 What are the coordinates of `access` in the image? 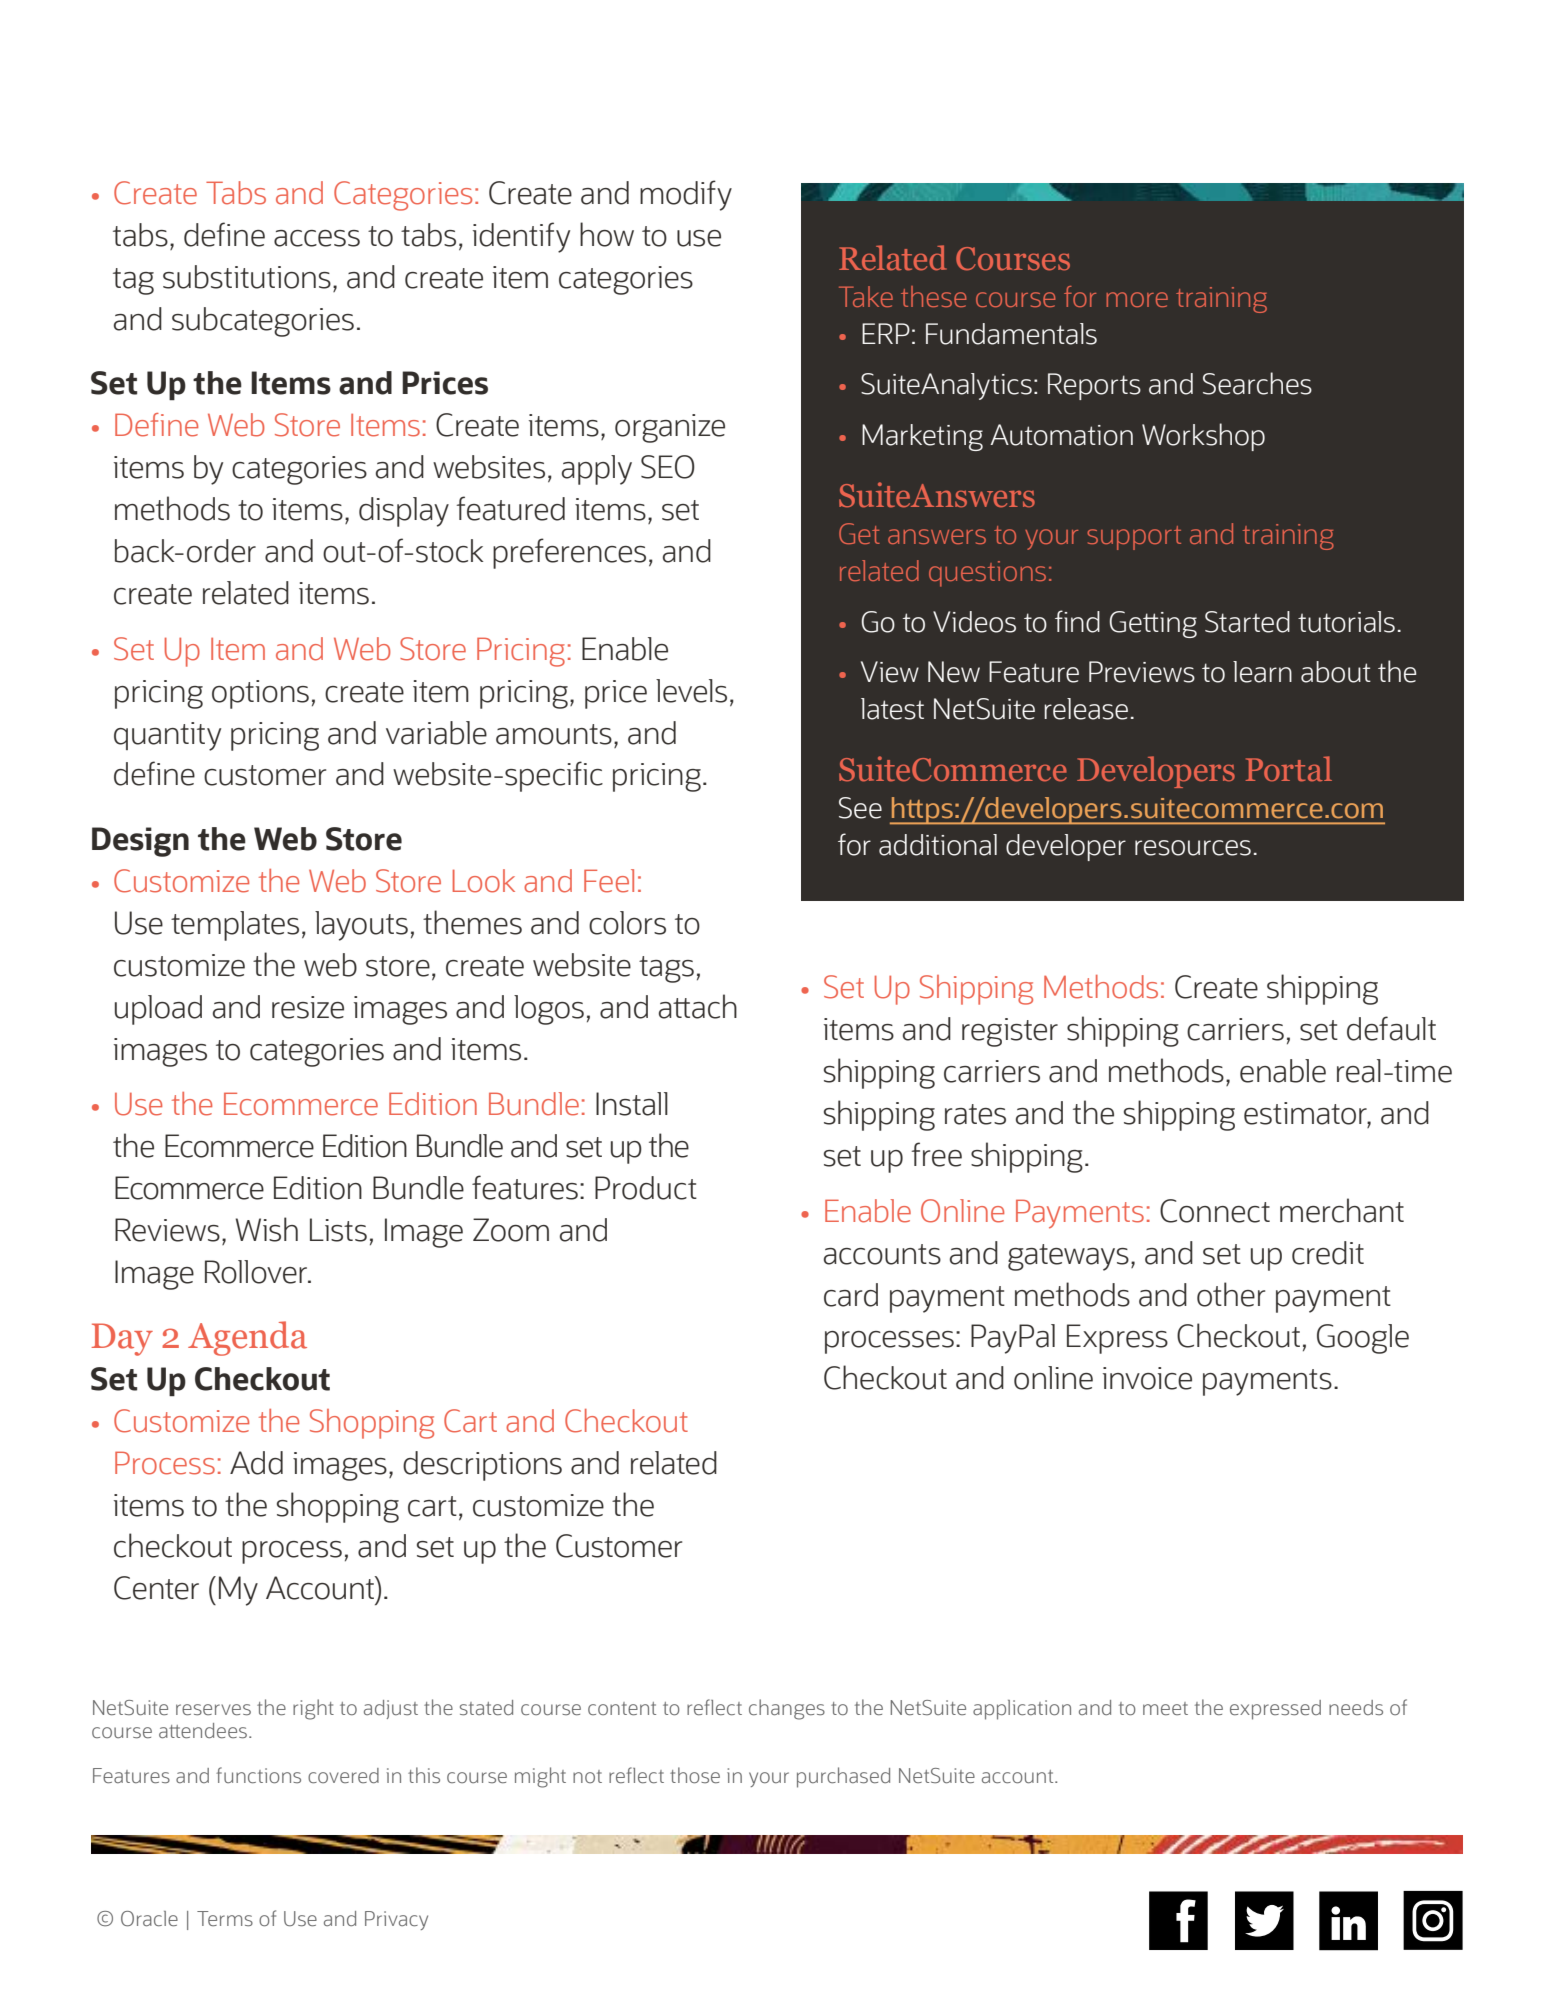 It's located at (317, 238).
